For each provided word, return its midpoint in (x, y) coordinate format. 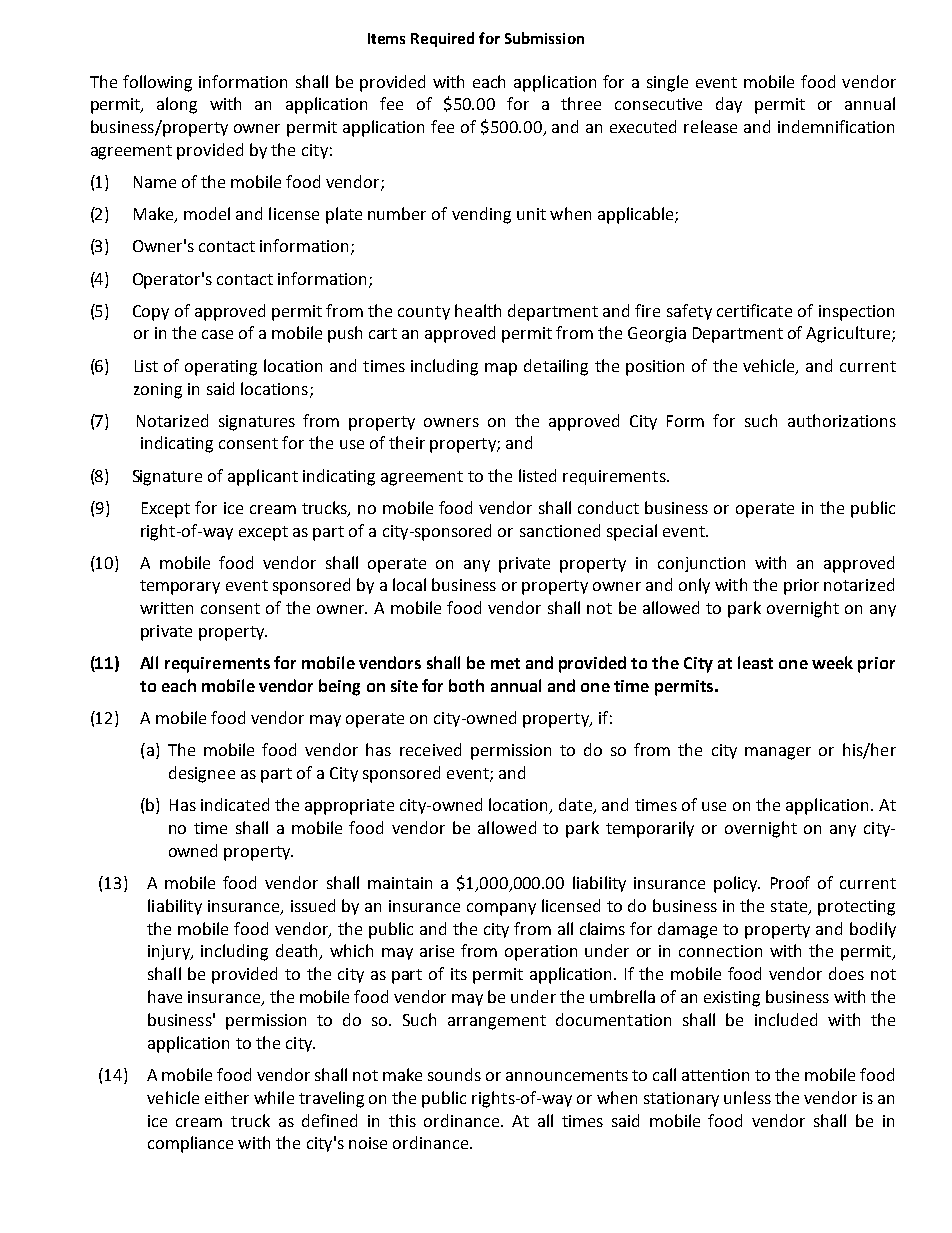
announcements (567, 1075)
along (177, 105)
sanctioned (560, 530)
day (729, 105)
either (227, 1097)
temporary (180, 587)
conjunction (701, 564)
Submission (544, 38)
